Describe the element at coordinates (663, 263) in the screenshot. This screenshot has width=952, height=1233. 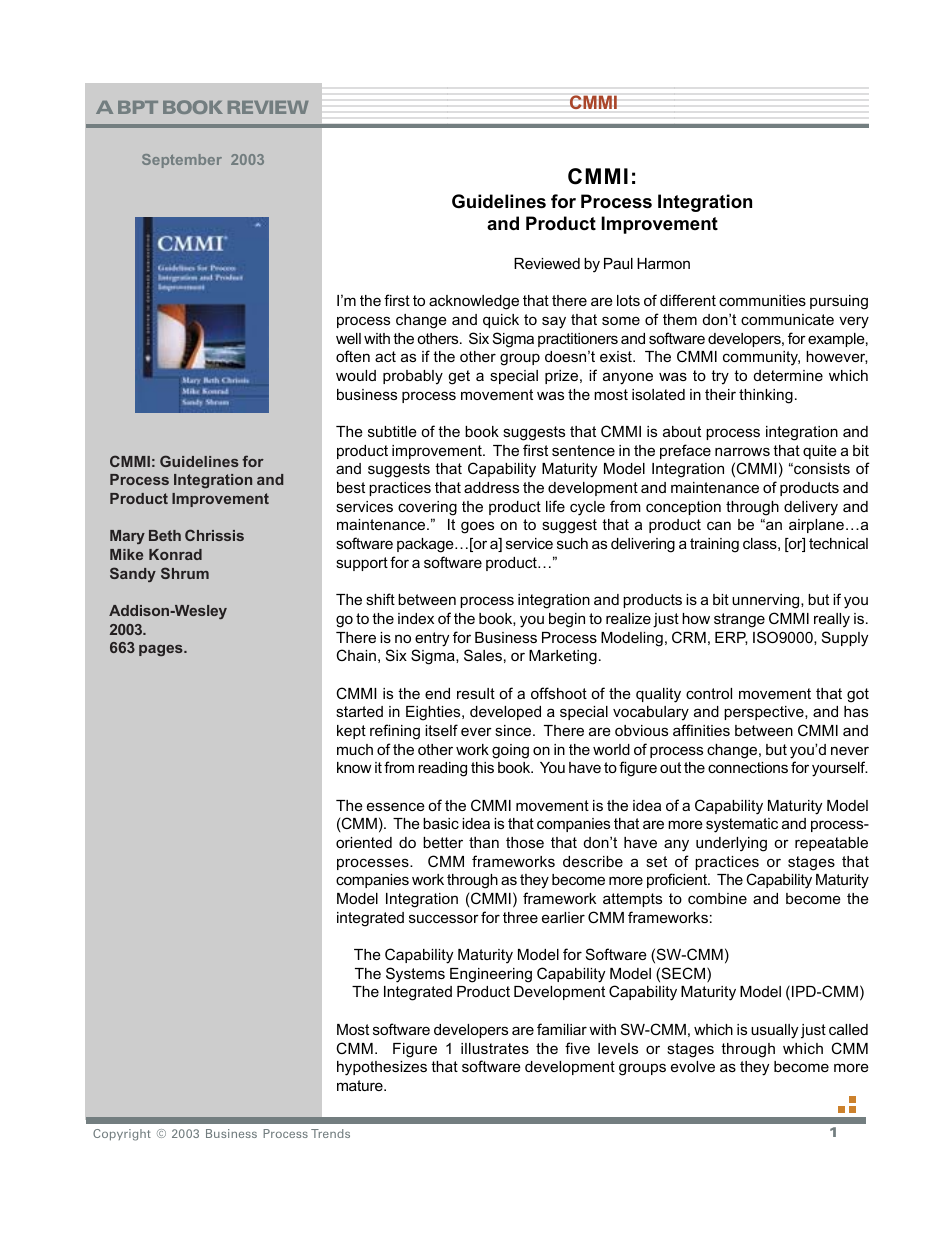
I see `Harmon` at that location.
